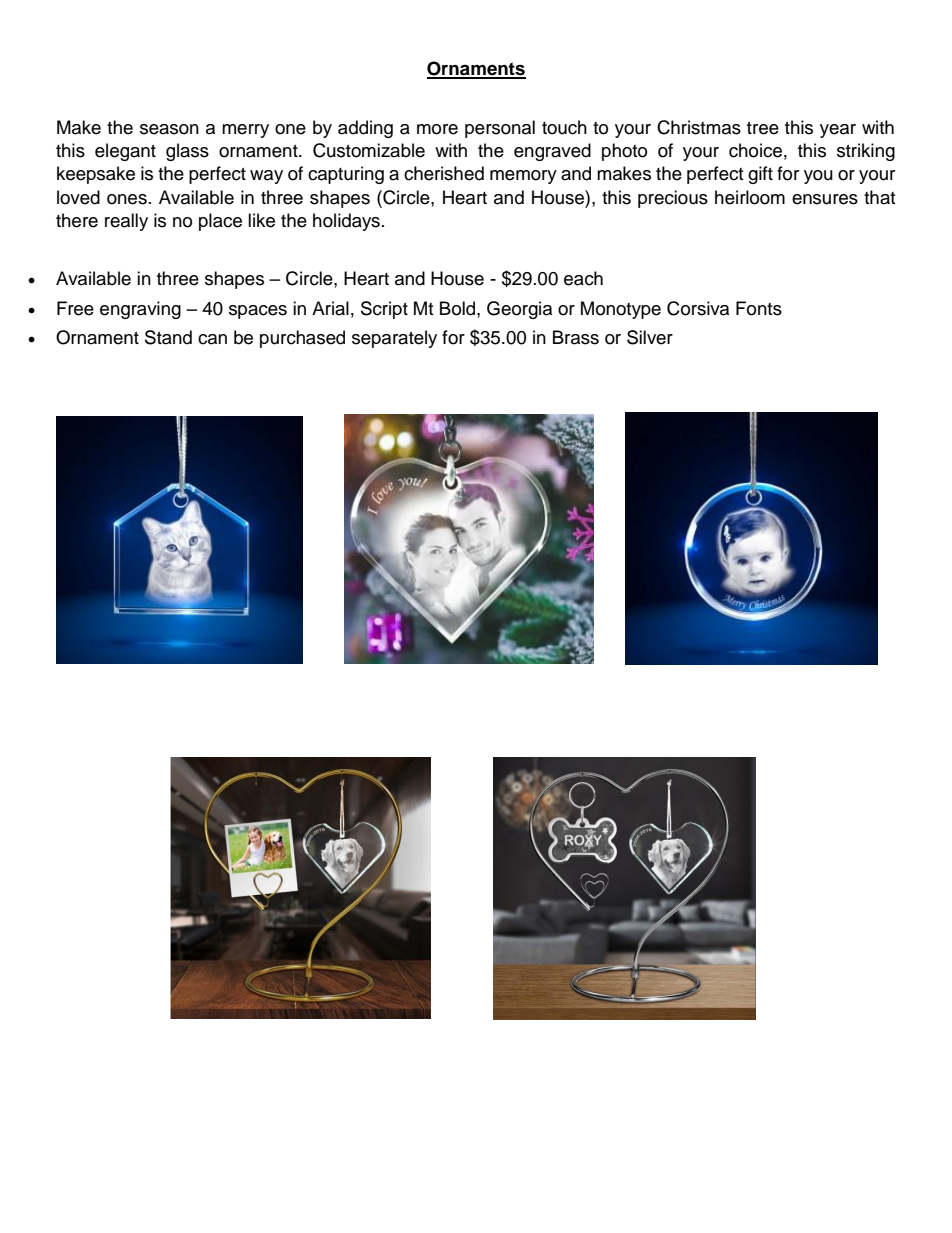 The height and width of the page is (1233, 952). Describe the element at coordinates (650, 337) in the page. I see `Silver` at that location.
